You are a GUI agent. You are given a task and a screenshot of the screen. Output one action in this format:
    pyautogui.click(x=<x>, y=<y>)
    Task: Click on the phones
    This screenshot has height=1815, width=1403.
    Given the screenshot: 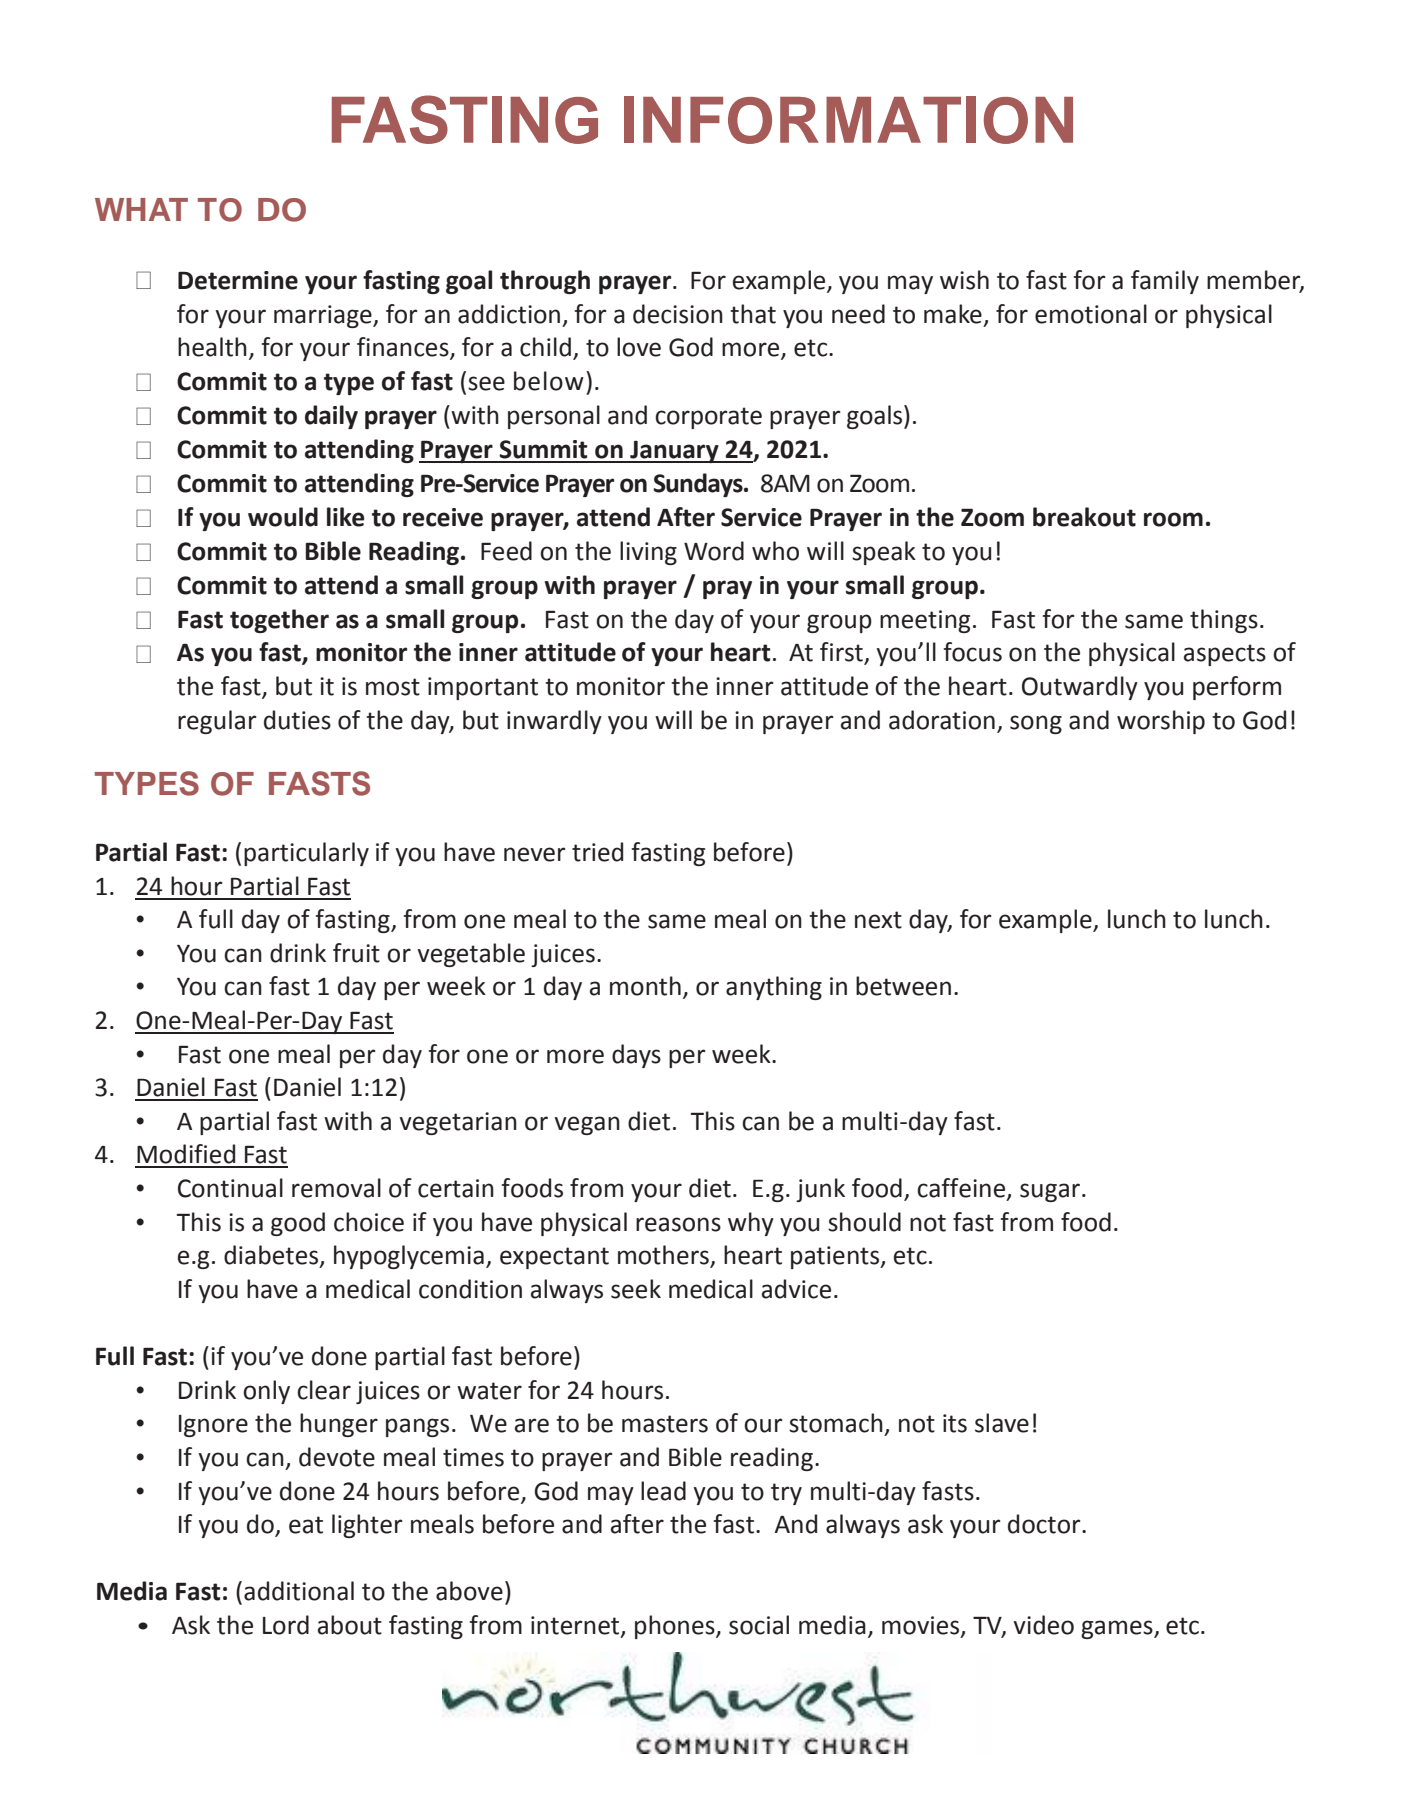 What is the action you would take?
    pyautogui.click(x=676, y=1627)
